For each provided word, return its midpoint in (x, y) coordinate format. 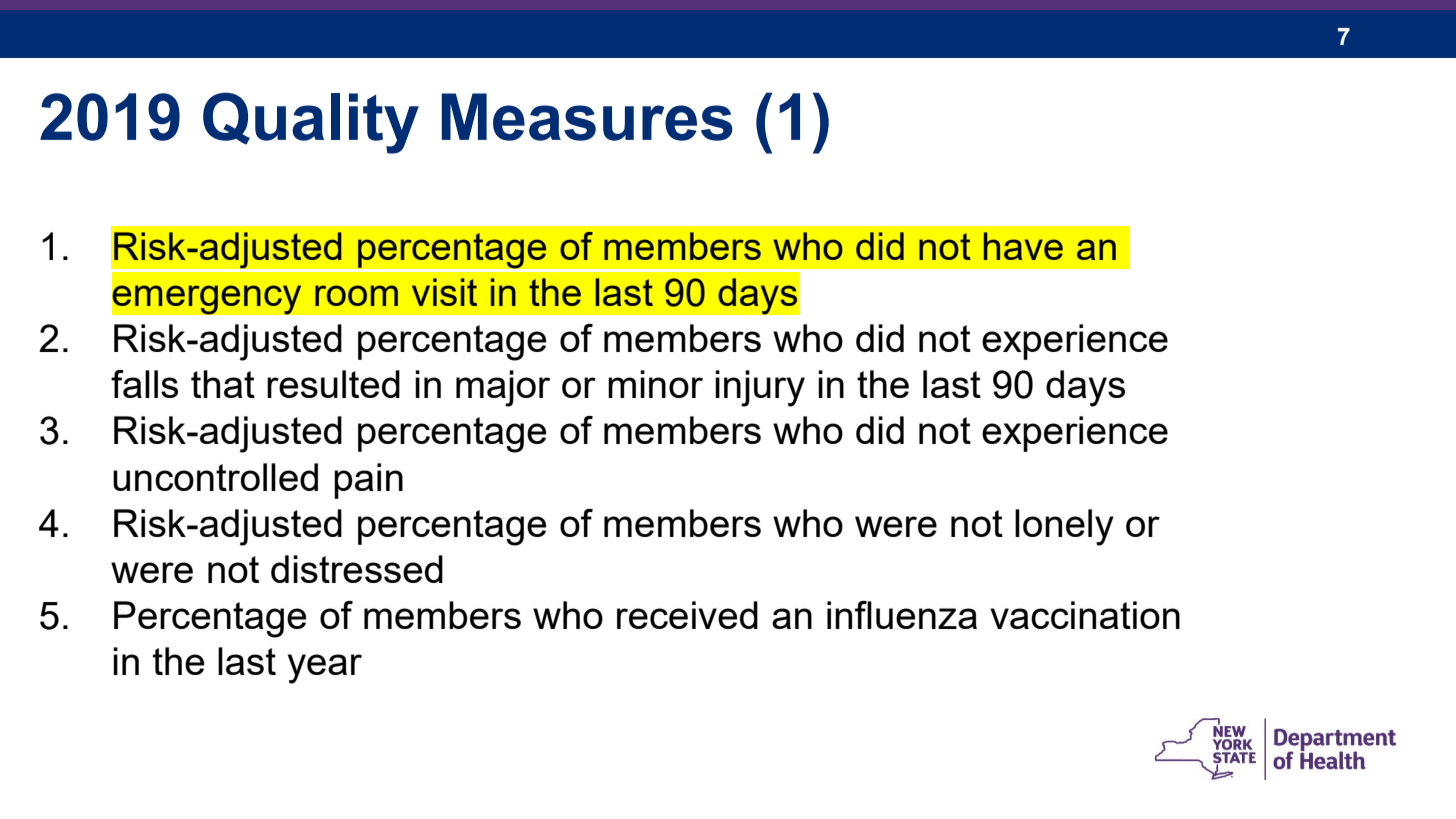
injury (760, 388)
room (356, 295)
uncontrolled (215, 477)
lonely (1064, 527)
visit (444, 292)
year (325, 669)
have (1023, 246)
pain (368, 481)
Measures (587, 117)
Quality (311, 123)
